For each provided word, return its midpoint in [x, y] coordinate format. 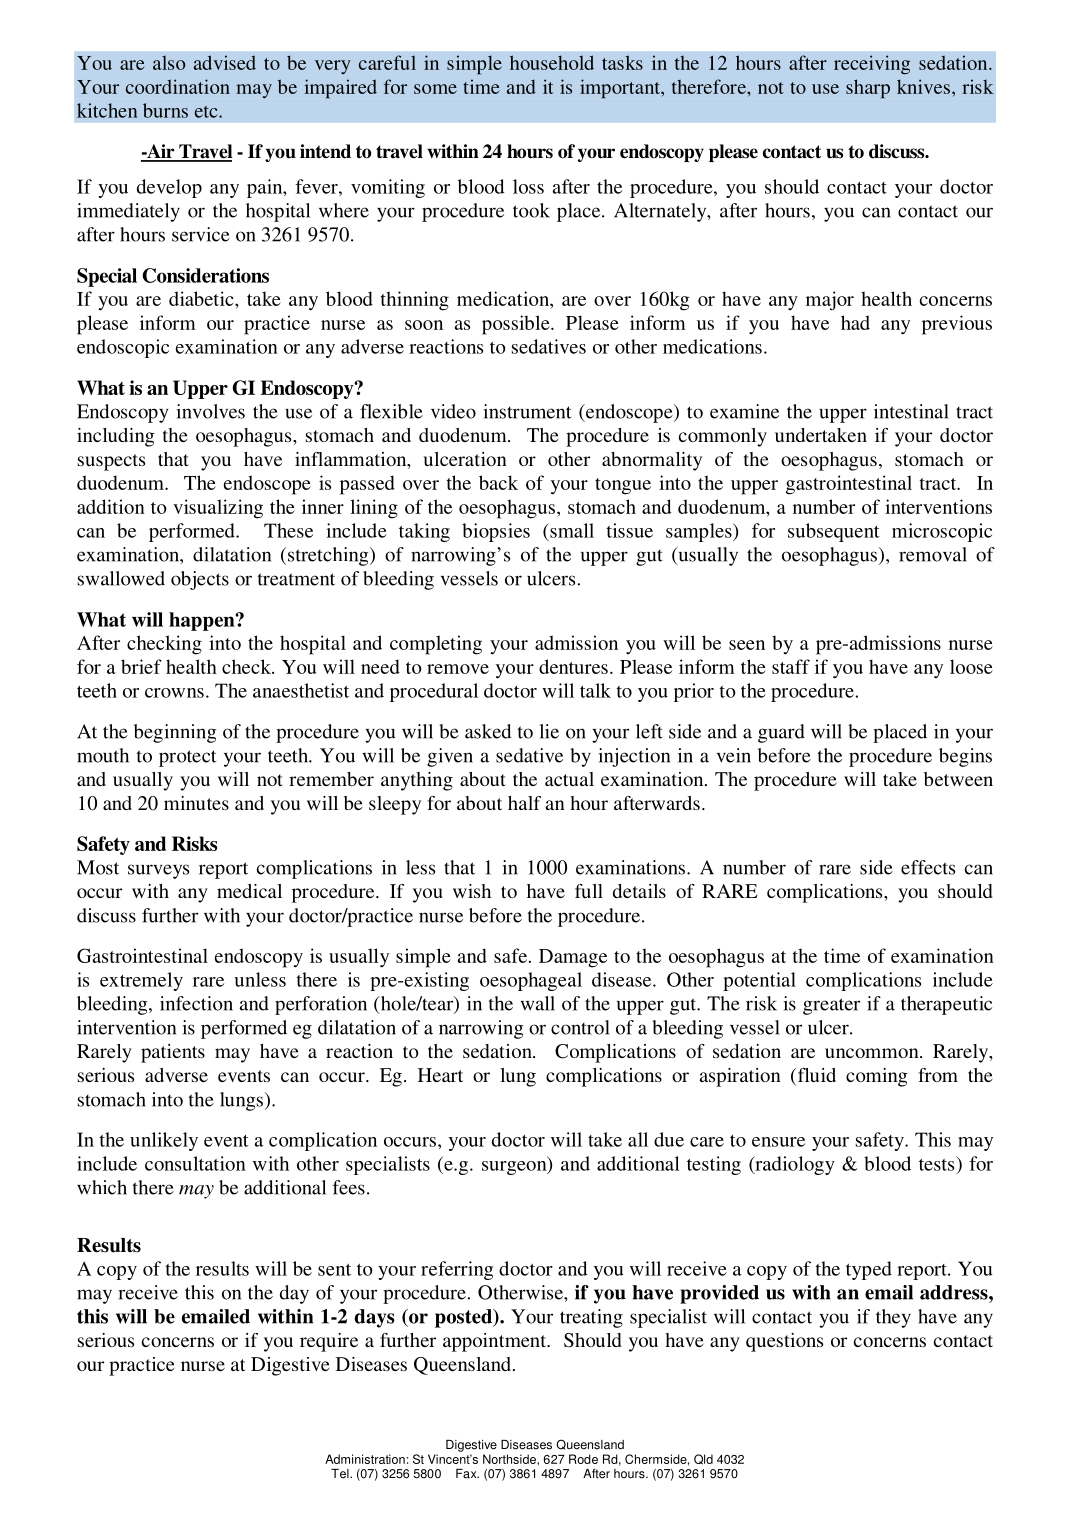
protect [187, 758]
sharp [868, 88]
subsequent [834, 532]
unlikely [164, 1141]
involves [211, 411]
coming [877, 1077]
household [552, 62]
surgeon [515, 1166]
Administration [365, 1459]
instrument [527, 411]
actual [569, 779]
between [958, 779]
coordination [178, 86]
